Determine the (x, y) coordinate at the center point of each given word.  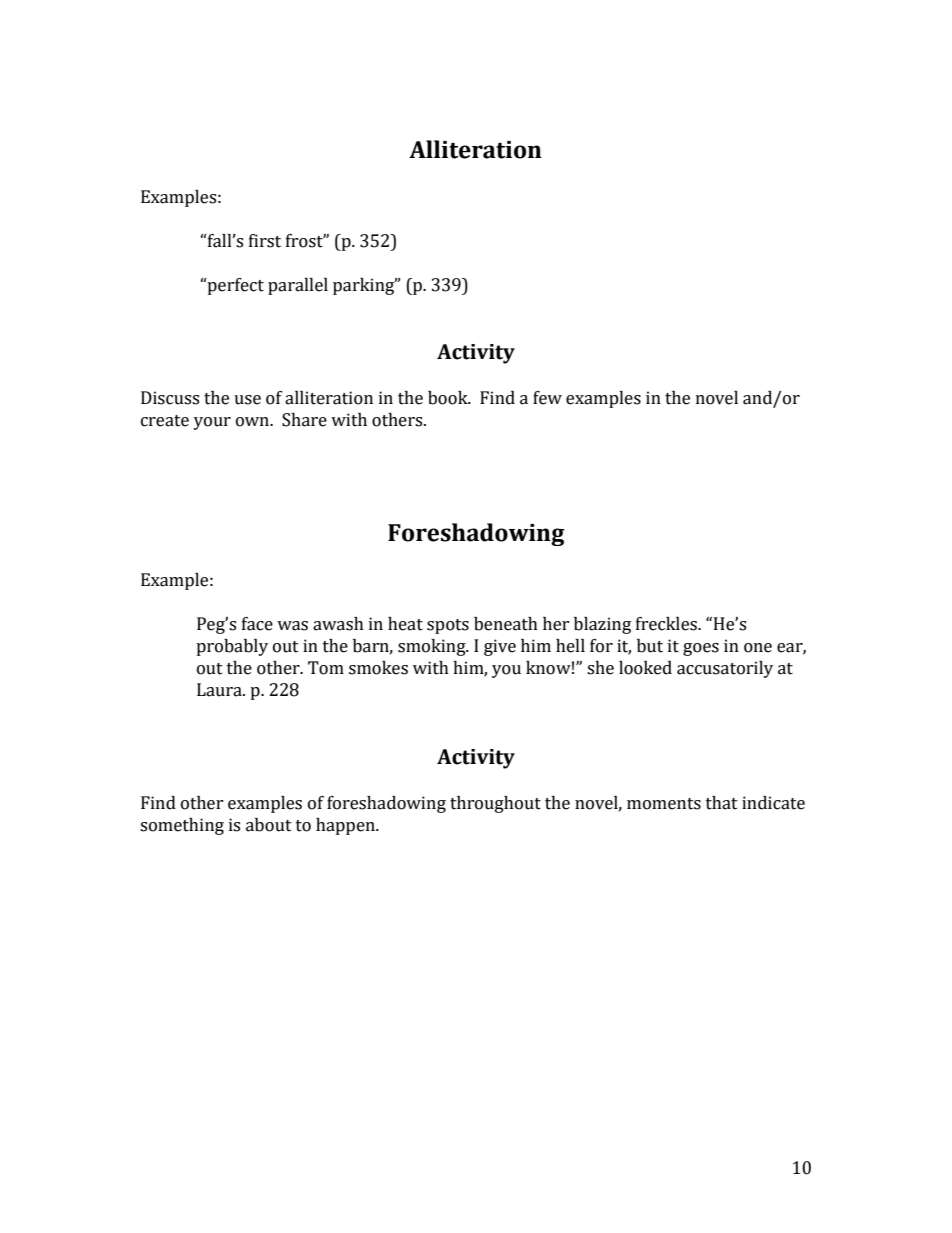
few (547, 398)
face (257, 624)
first (265, 241)
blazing (602, 625)
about (269, 825)
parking (365, 286)
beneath (506, 624)
